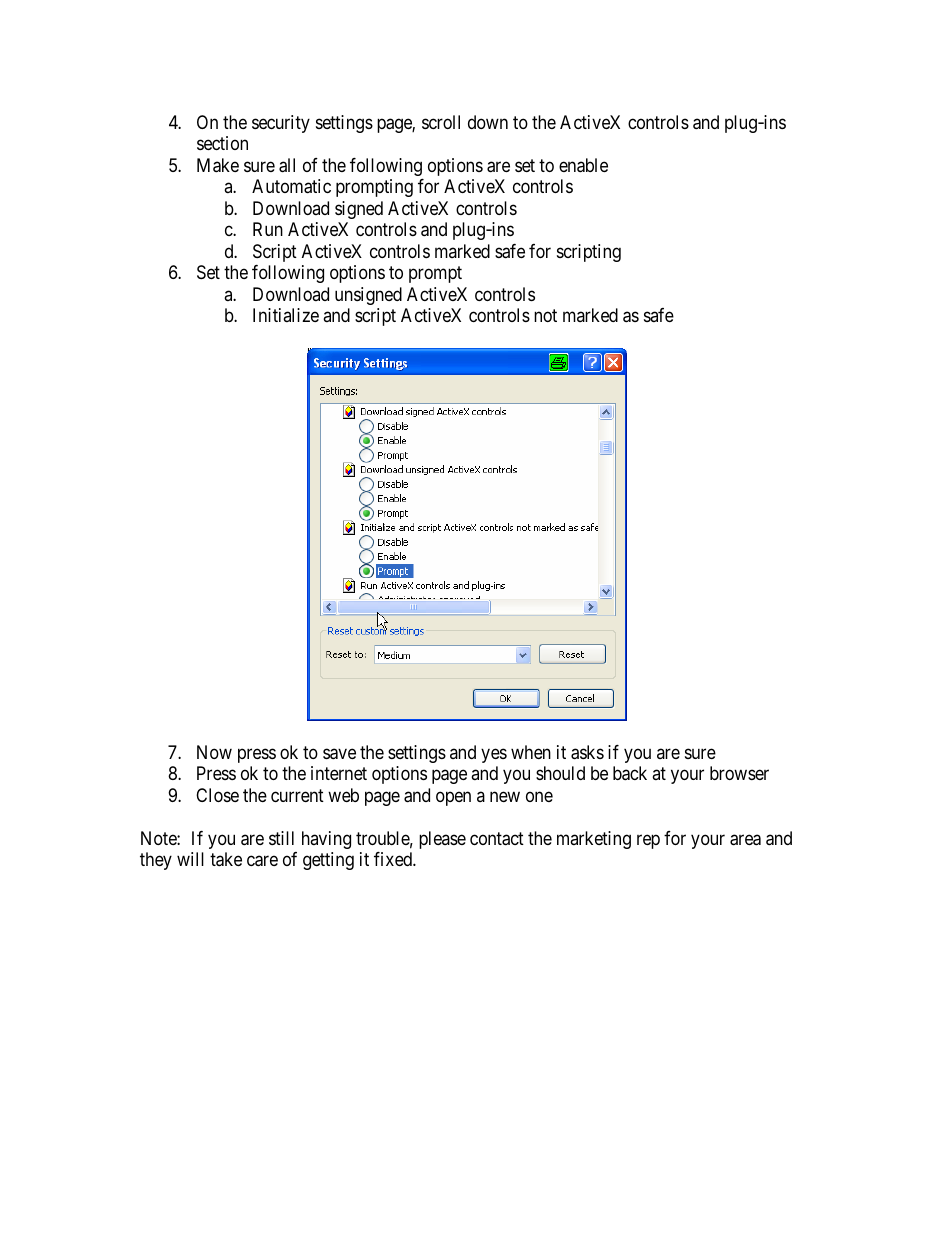  I want to click on enable, so click(583, 165).
